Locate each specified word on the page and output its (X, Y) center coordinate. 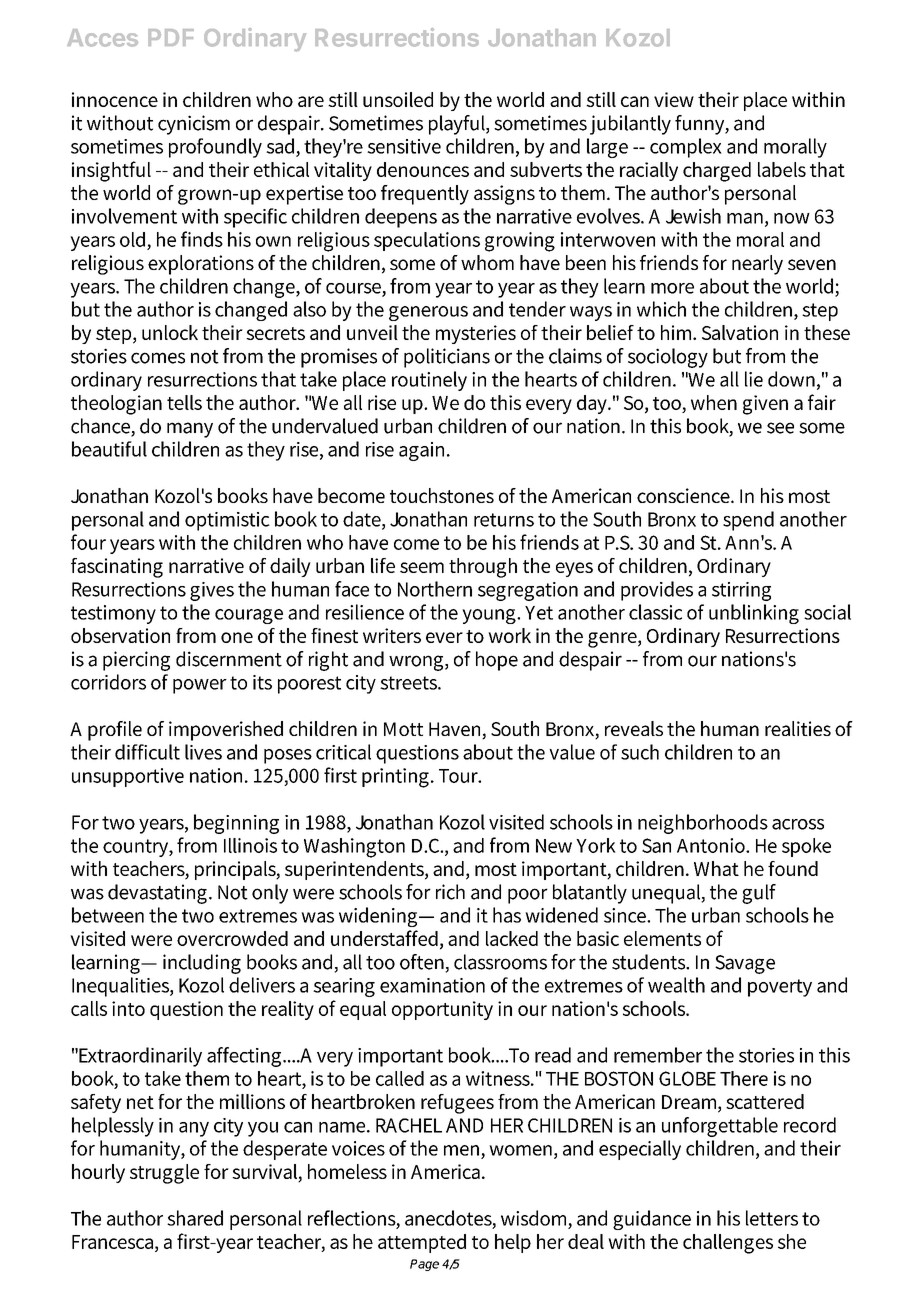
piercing (136, 661)
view (674, 99)
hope (497, 661)
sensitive (404, 146)
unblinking (754, 614)
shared (195, 1218)
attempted (422, 1243)
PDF (171, 37)
